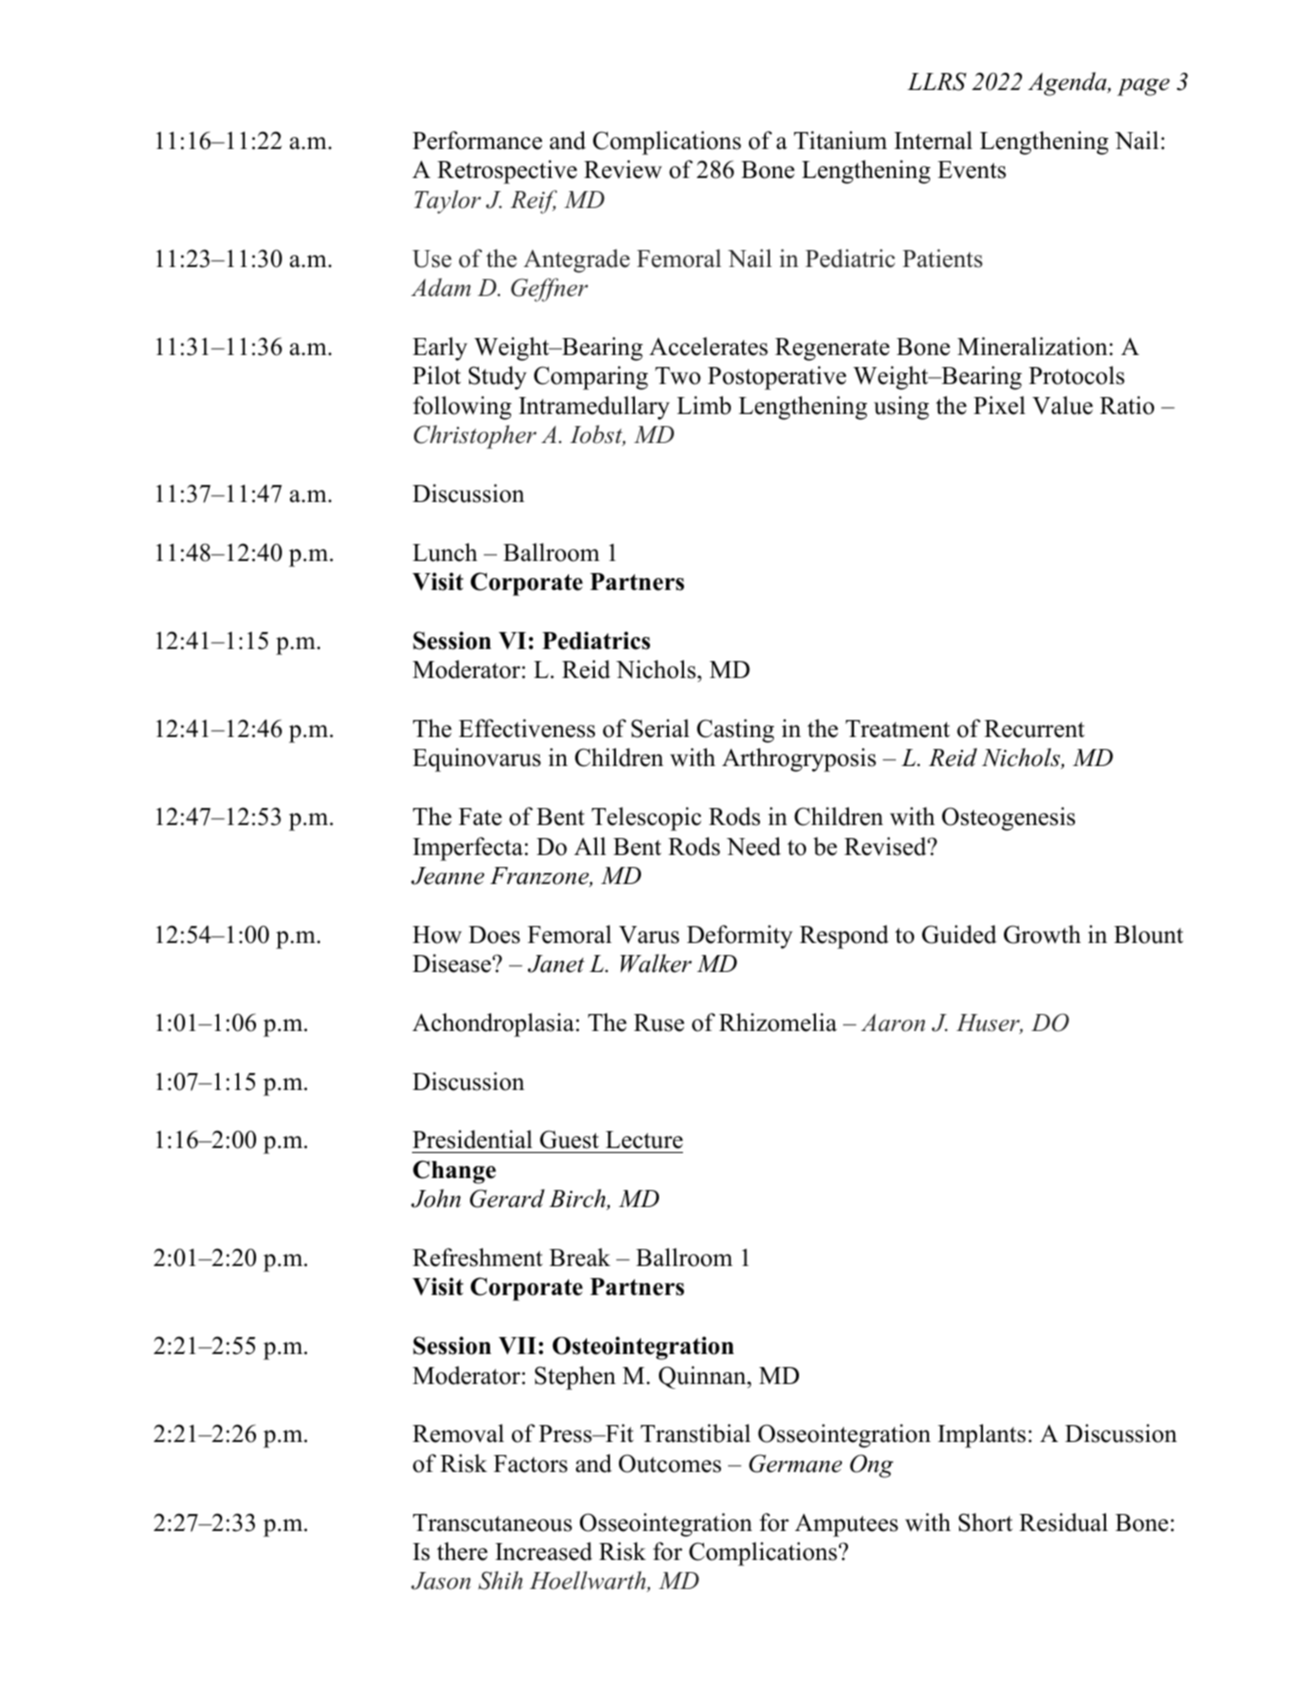  I want to click on Lecture, so click(644, 1140).
